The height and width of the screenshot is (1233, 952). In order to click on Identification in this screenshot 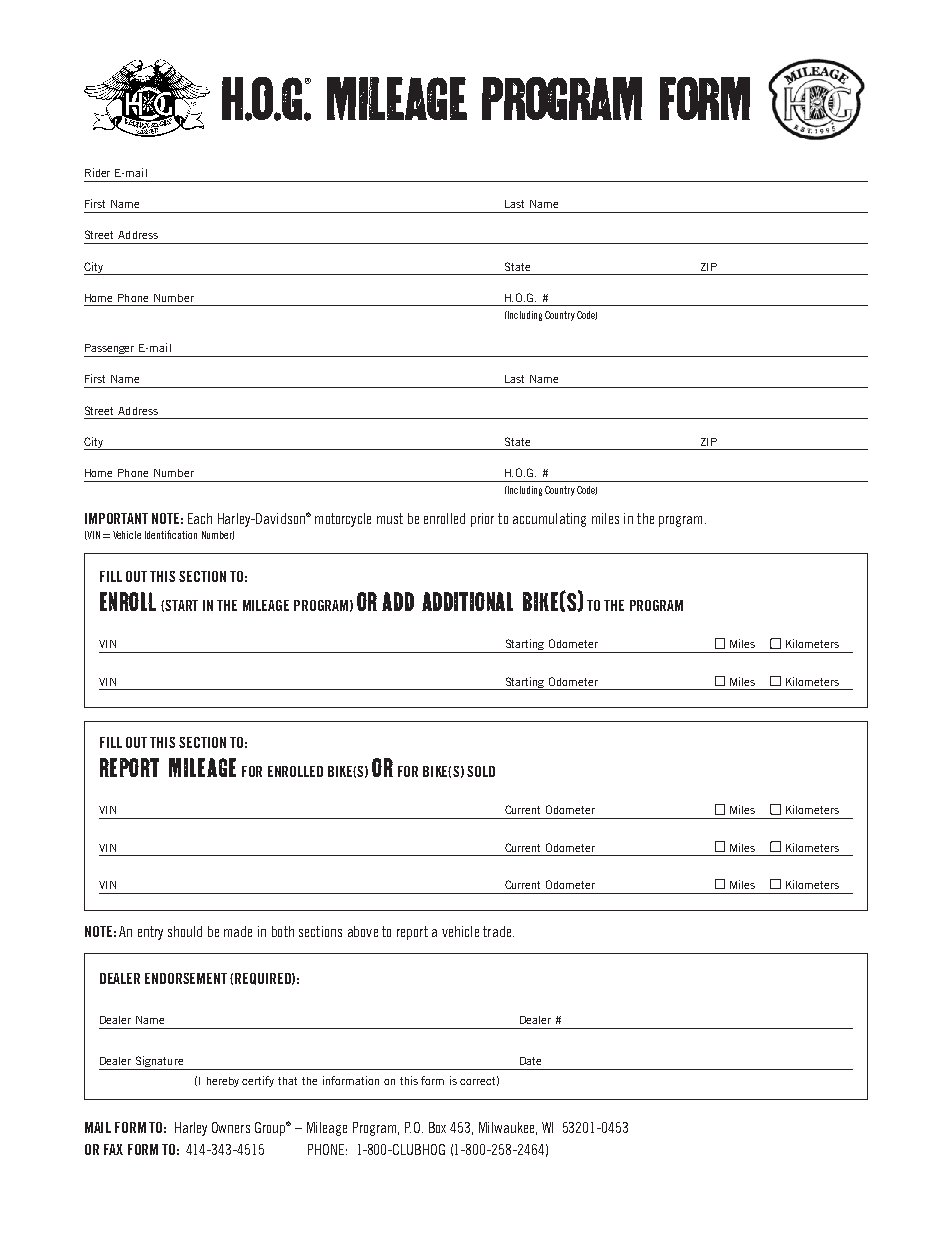, I will do `click(171, 534)`.
